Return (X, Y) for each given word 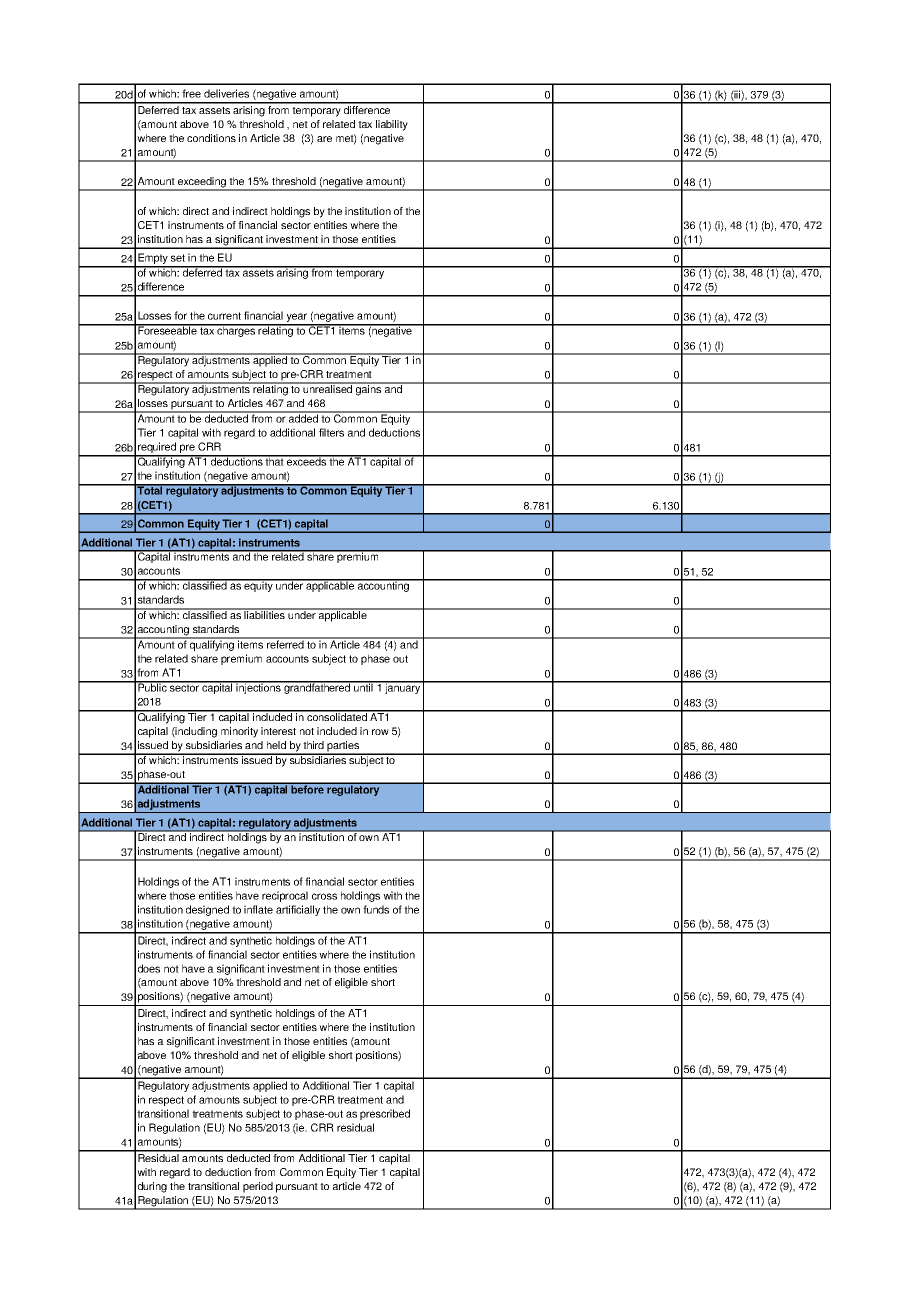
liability (392, 125)
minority (239, 732)
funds (376, 909)
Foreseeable (167, 330)
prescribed (385, 1114)
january (403, 687)
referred (285, 643)
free (191, 93)
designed (207, 910)
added (303, 417)
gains (369, 389)
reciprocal (285, 896)
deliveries (226, 93)
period (258, 1187)
